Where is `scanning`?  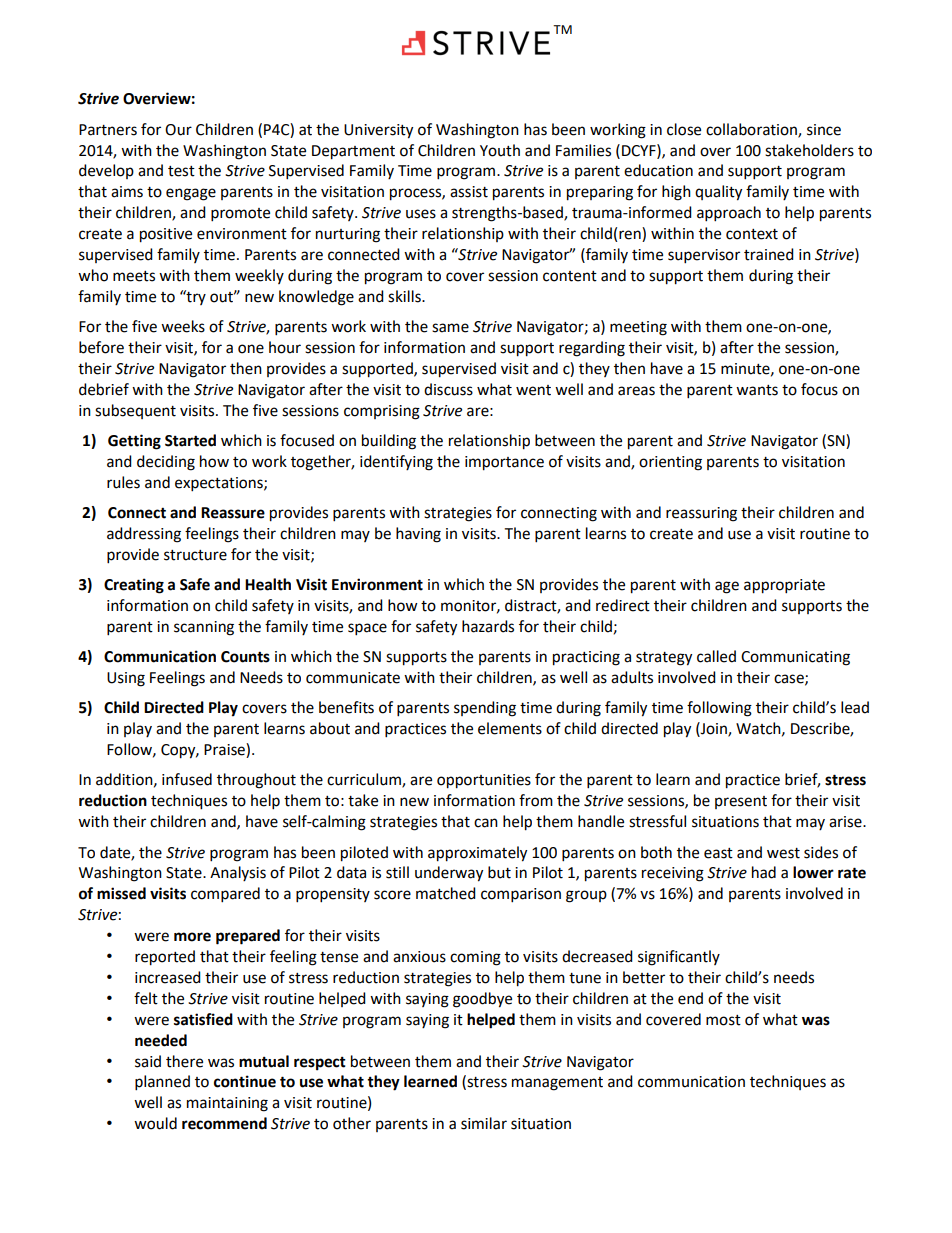
scanning is located at coordinates (204, 628).
